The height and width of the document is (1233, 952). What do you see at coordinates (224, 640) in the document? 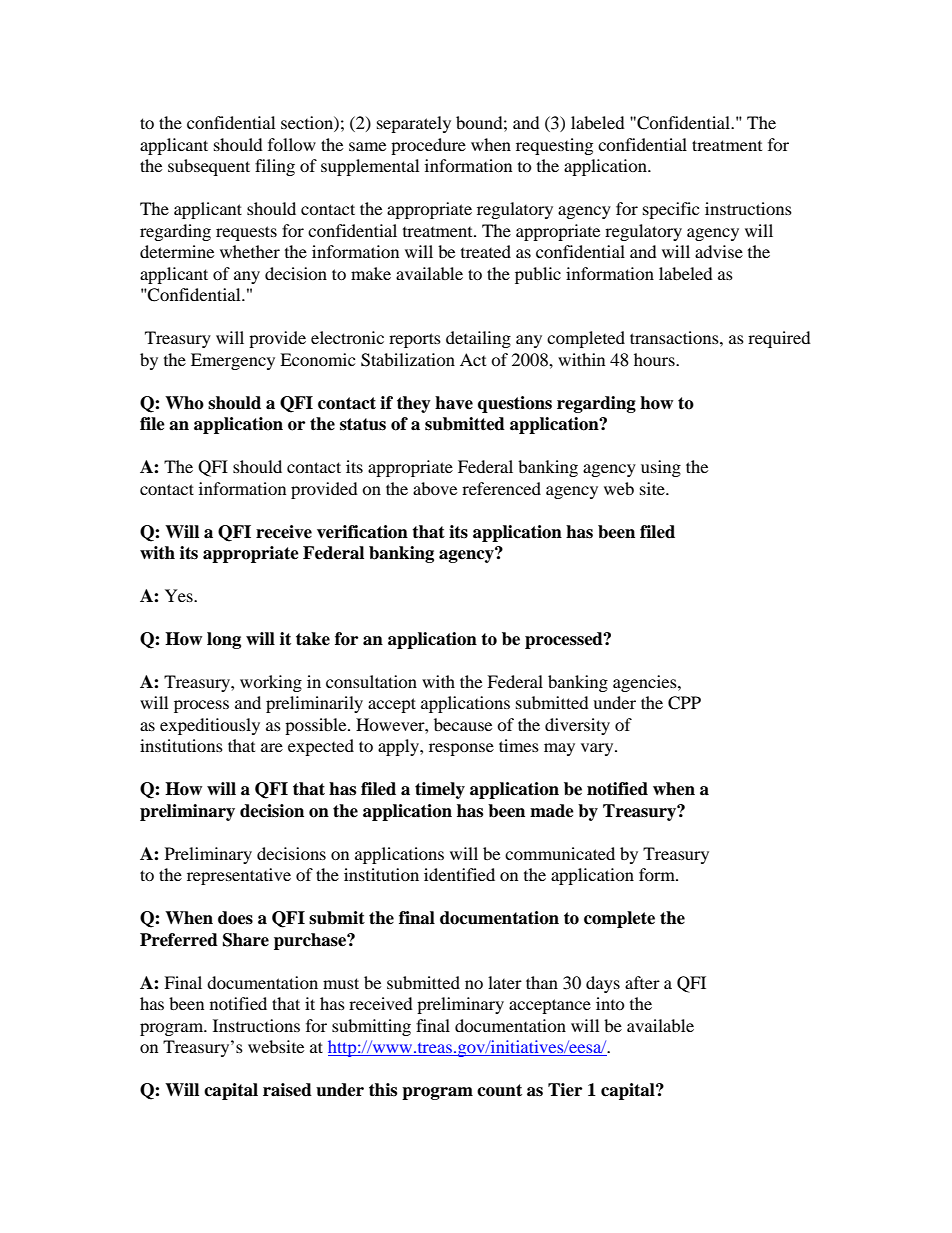
I see `long` at bounding box center [224, 640].
